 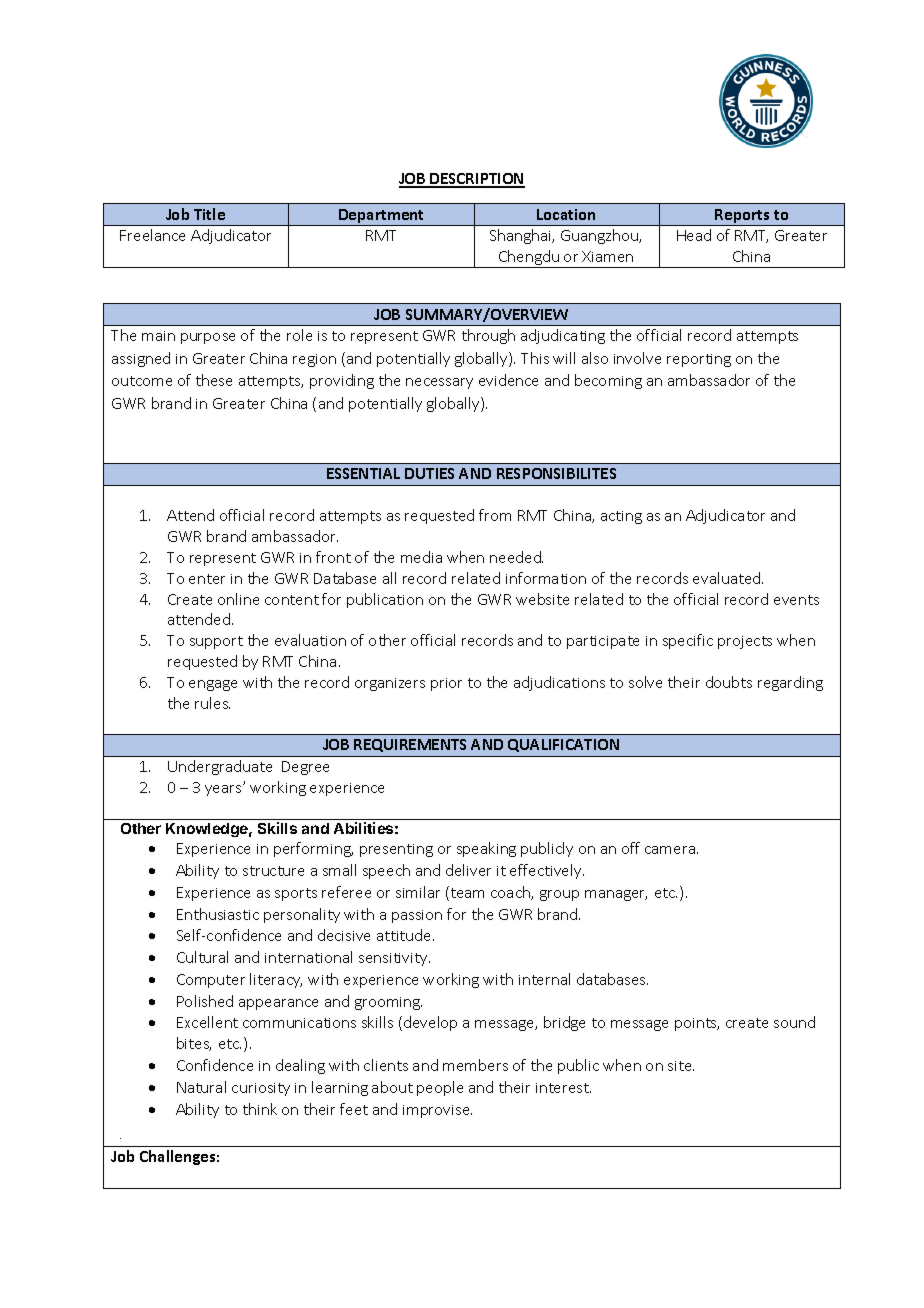 What do you see at coordinates (468, 870) in the document?
I see `deliver` at bounding box center [468, 870].
